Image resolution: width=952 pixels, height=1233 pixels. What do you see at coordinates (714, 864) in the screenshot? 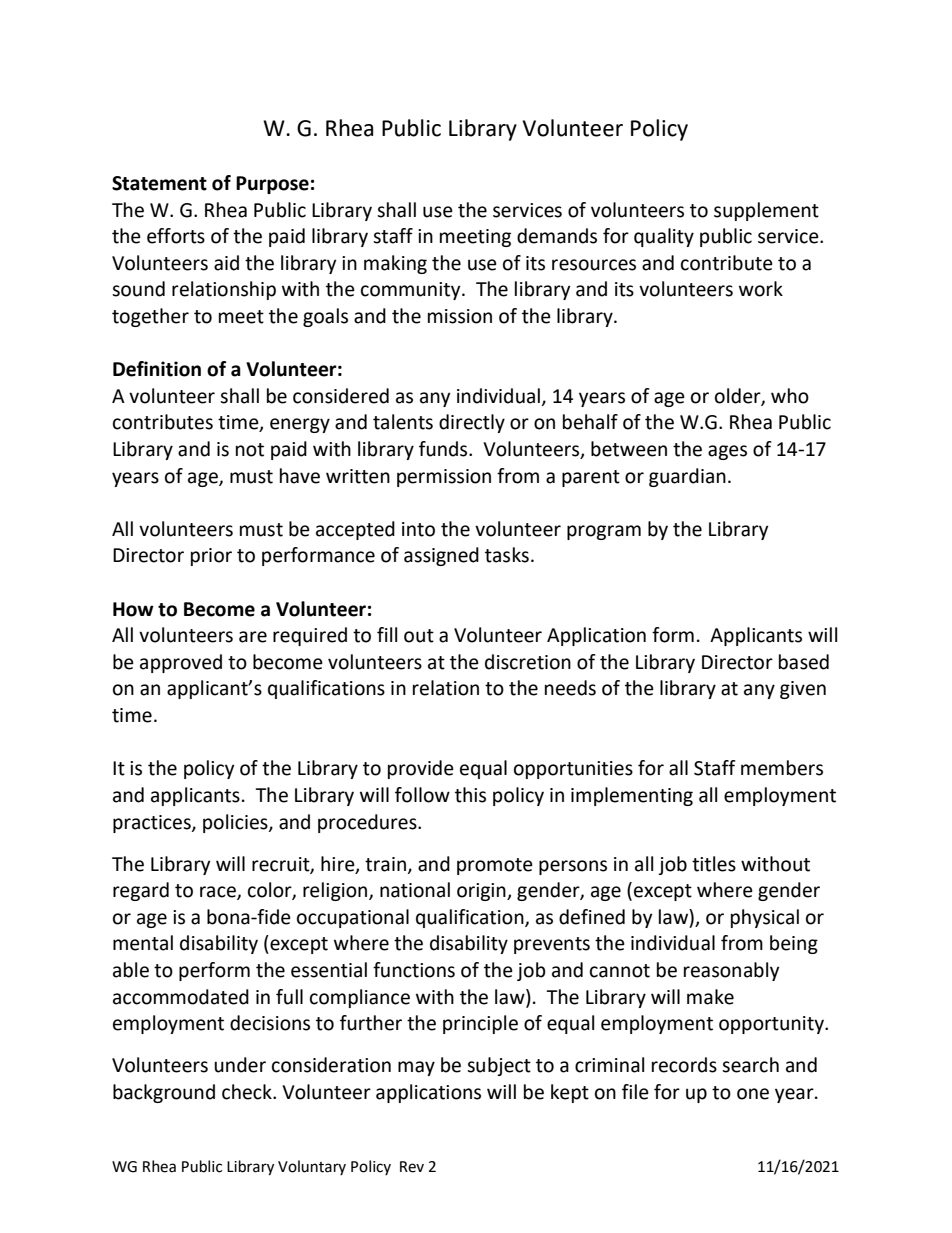
I see `titles` at bounding box center [714, 864].
